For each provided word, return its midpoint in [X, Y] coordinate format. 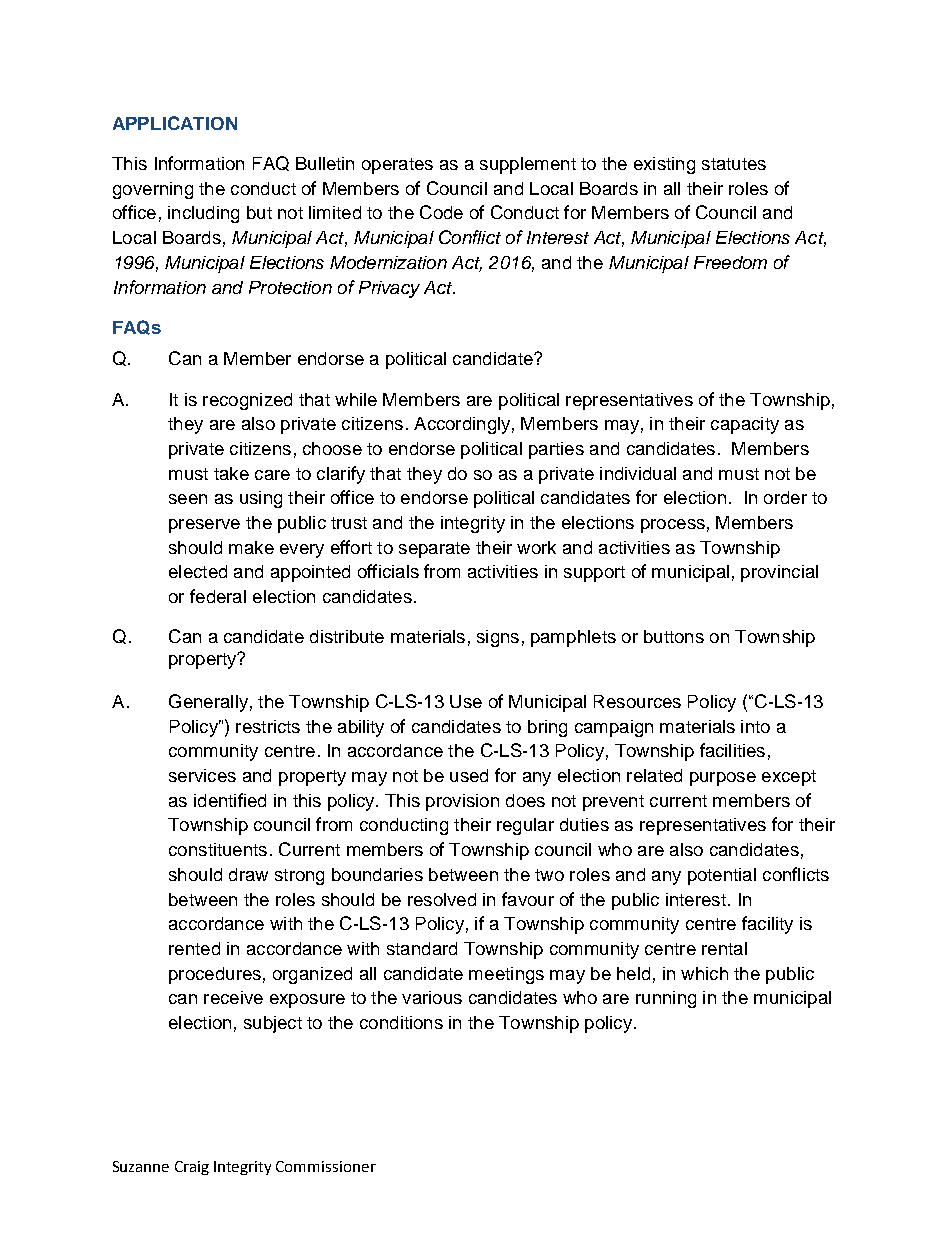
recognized [247, 401]
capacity [745, 425]
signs [498, 638]
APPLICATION [175, 123]
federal [218, 596]
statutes [734, 164]
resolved [442, 899]
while [356, 399]
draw [248, 874]
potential [722, 876]
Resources [637, 701]
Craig [192, 1168]
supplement [528, 165]
